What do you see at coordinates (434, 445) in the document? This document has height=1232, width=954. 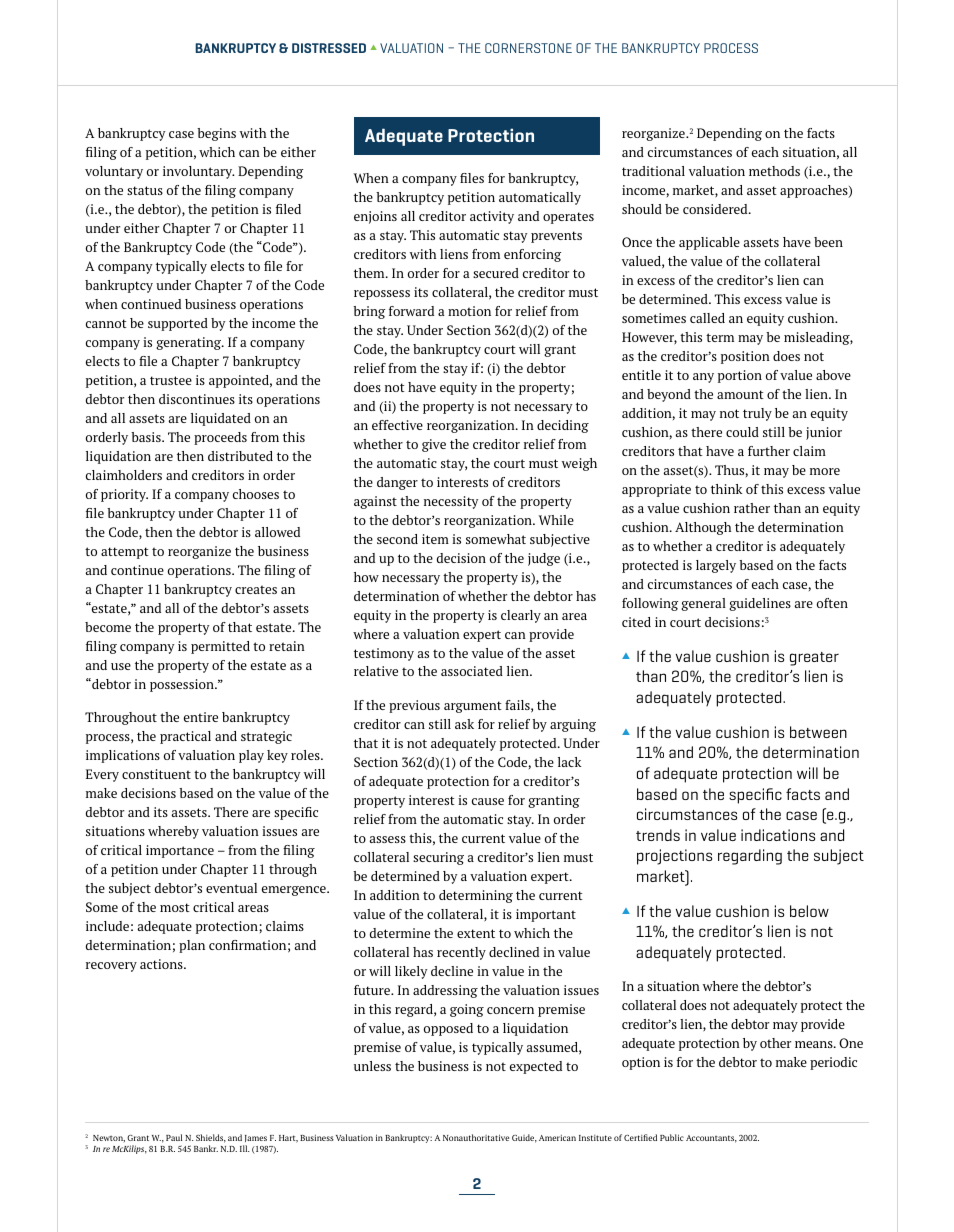 I see `give` at bounding box center [434, 445].
